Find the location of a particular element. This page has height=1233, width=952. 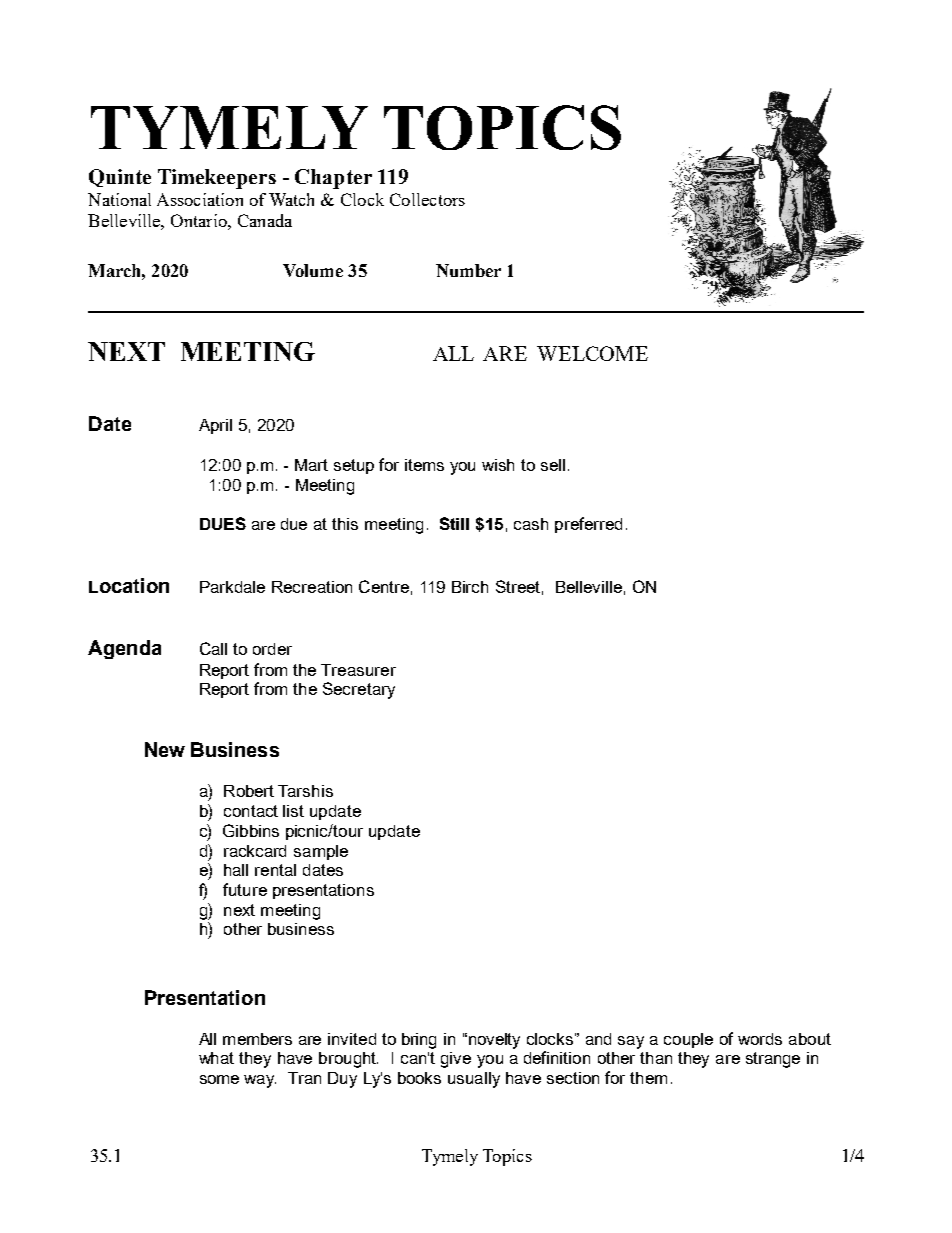

Collectors is located at coordinates (427, 199).
